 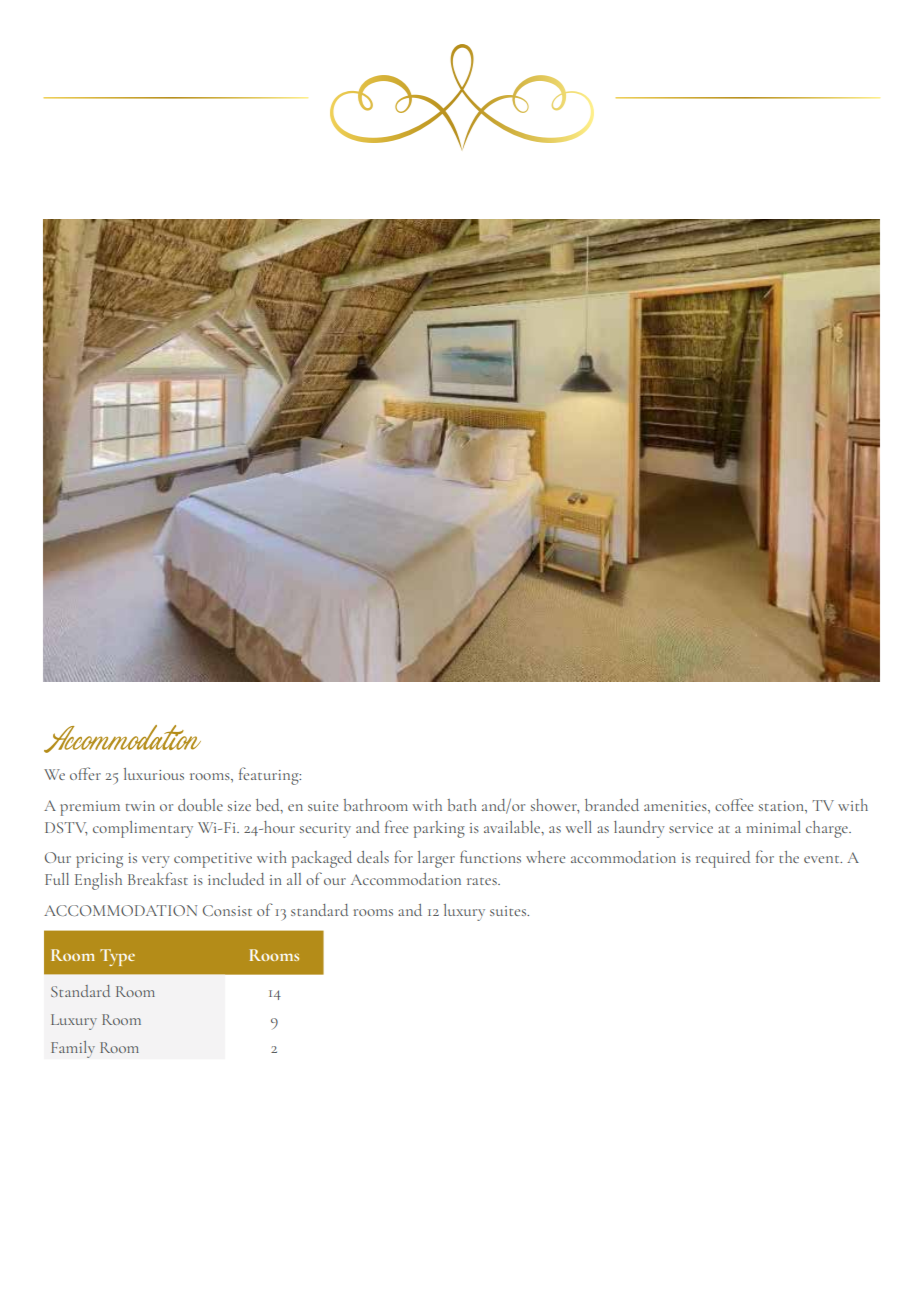 I want to click on rates, so click(x=483, y=881).
